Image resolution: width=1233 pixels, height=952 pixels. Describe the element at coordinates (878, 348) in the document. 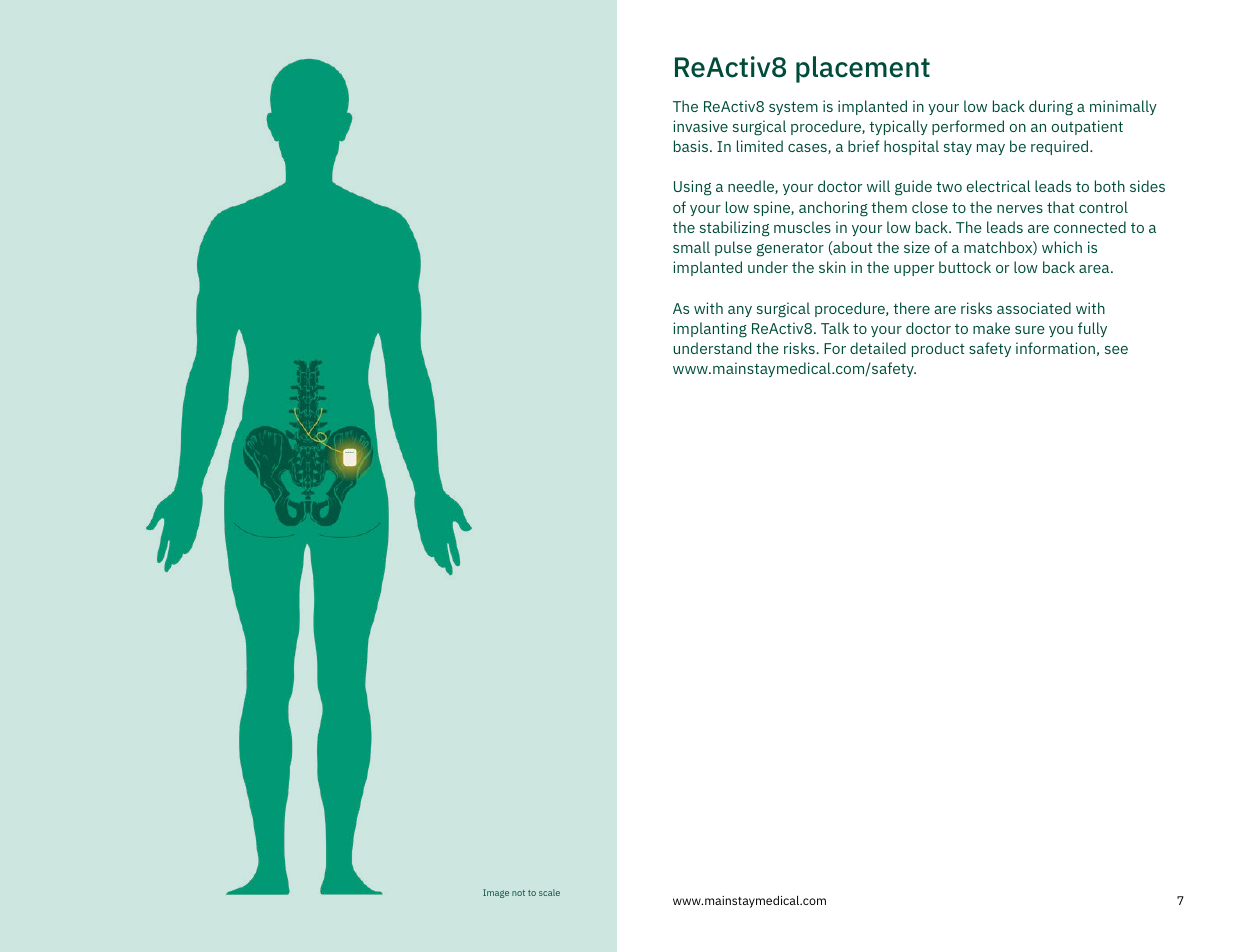

I see `detailed` at that location.
